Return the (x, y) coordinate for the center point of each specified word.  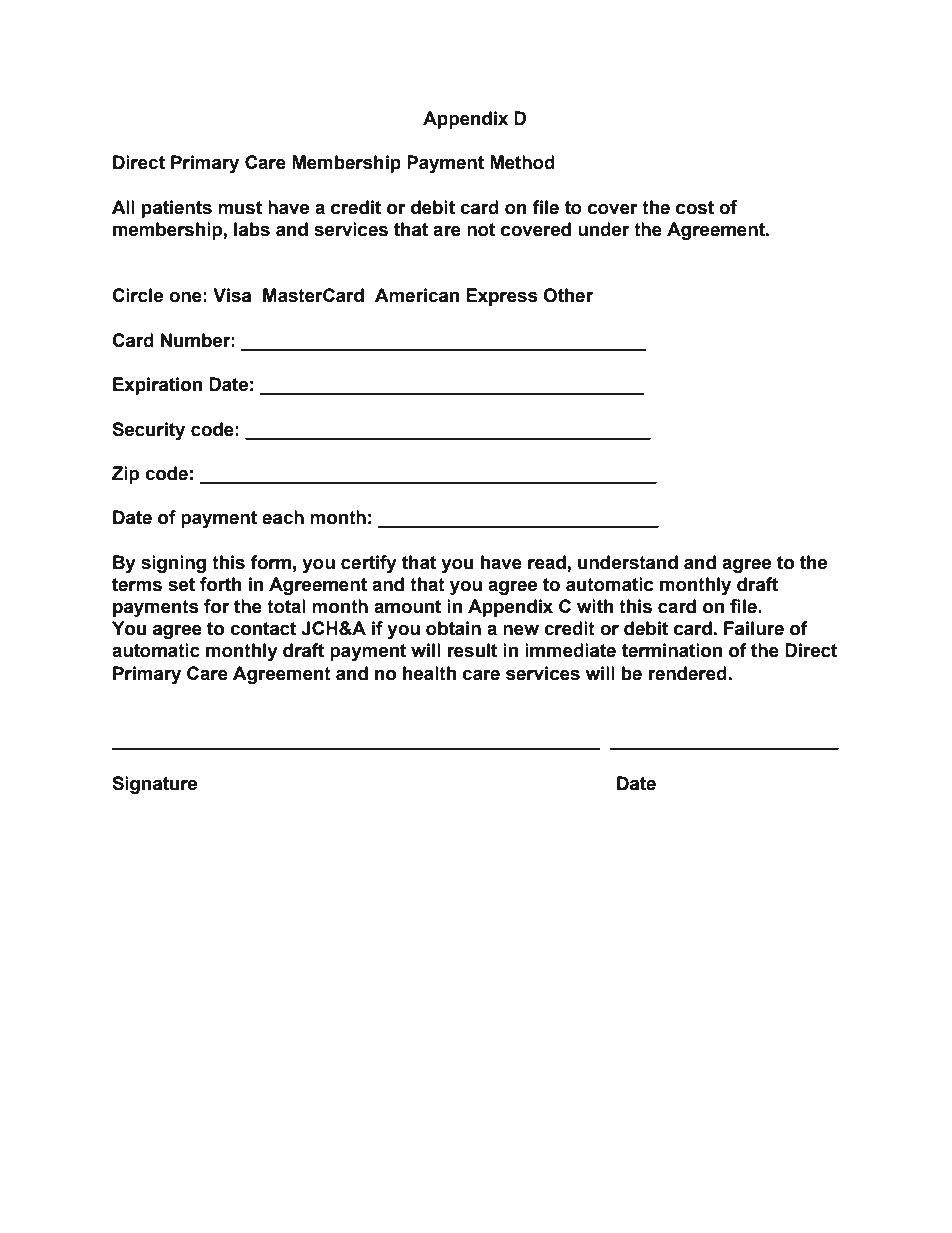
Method (522, 162)
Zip (125, 475)
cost (695, 208)
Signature (154, 785)
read (547, 562)
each (283, 517)
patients (176, 209)
